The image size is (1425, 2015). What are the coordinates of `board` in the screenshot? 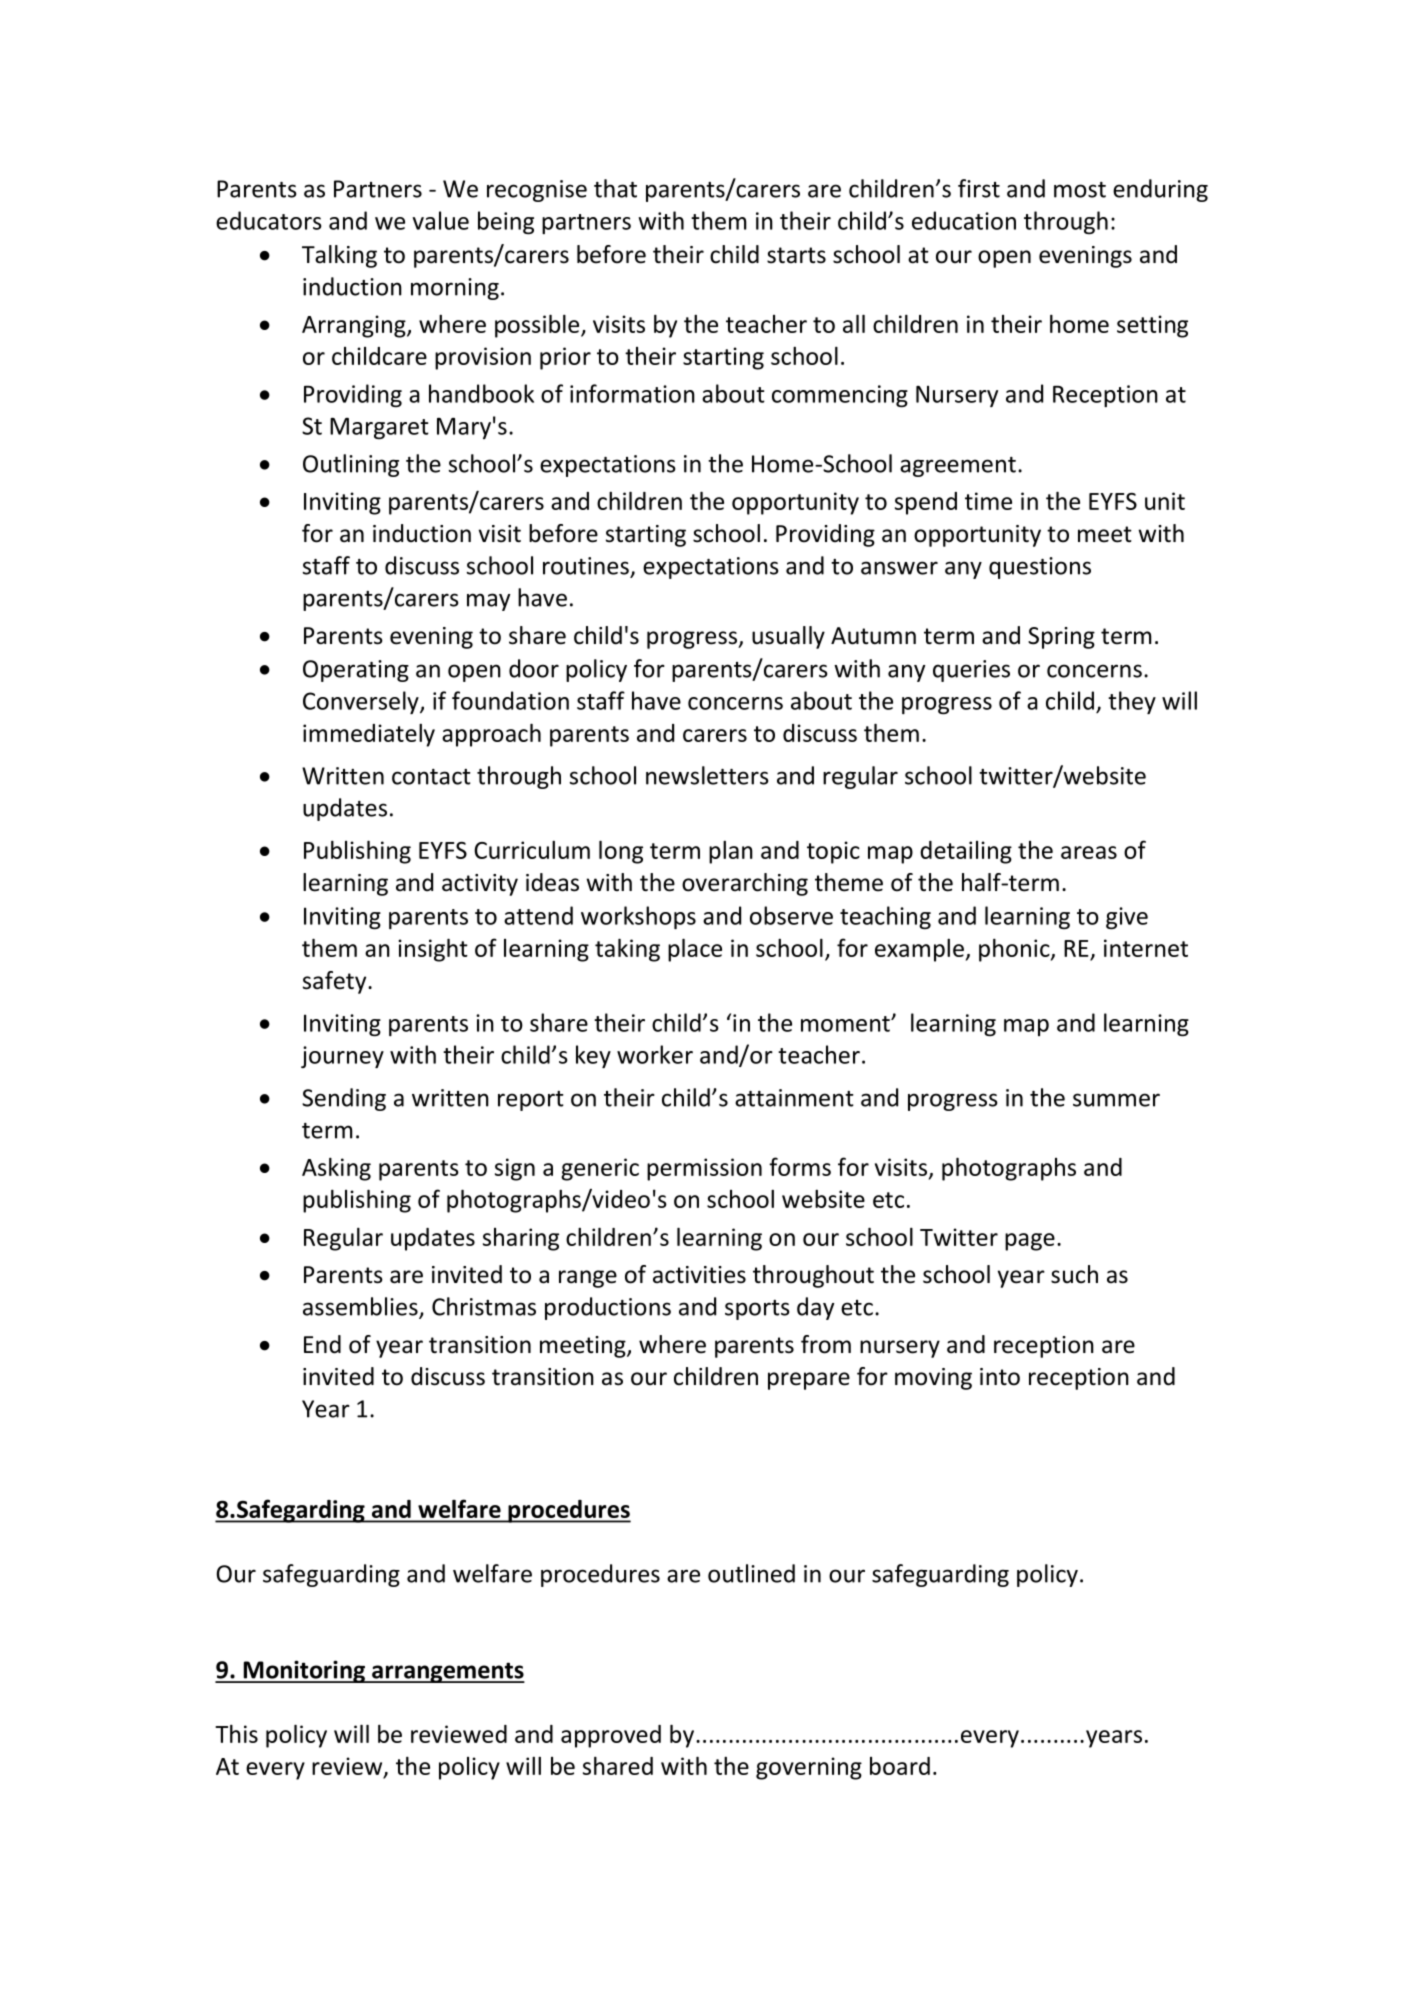 It's located at (900, 1766).
